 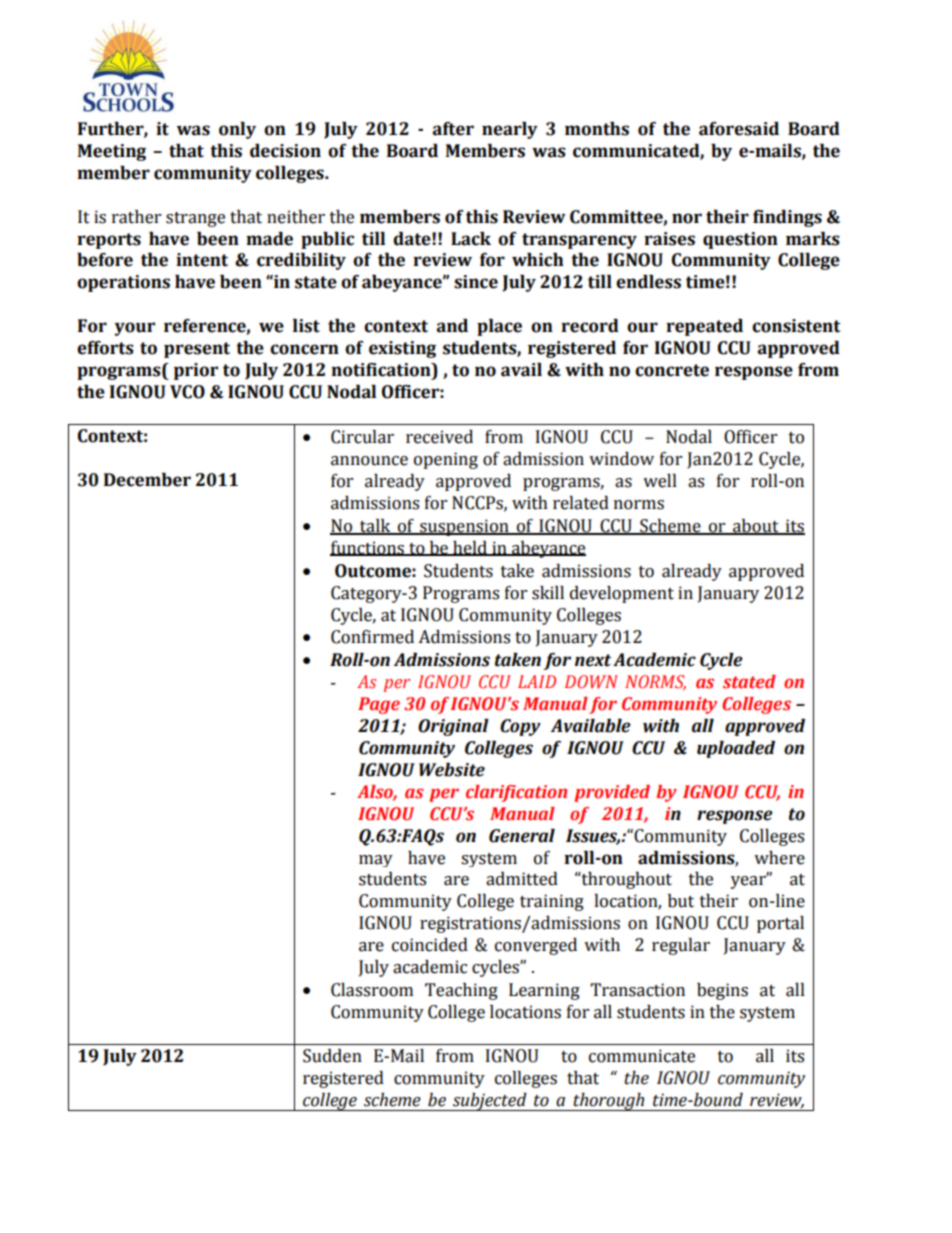 What do you see at coordinates (739, 129) in the screenshot?
I see `aforesaid` at bounding box center [739, 129].
